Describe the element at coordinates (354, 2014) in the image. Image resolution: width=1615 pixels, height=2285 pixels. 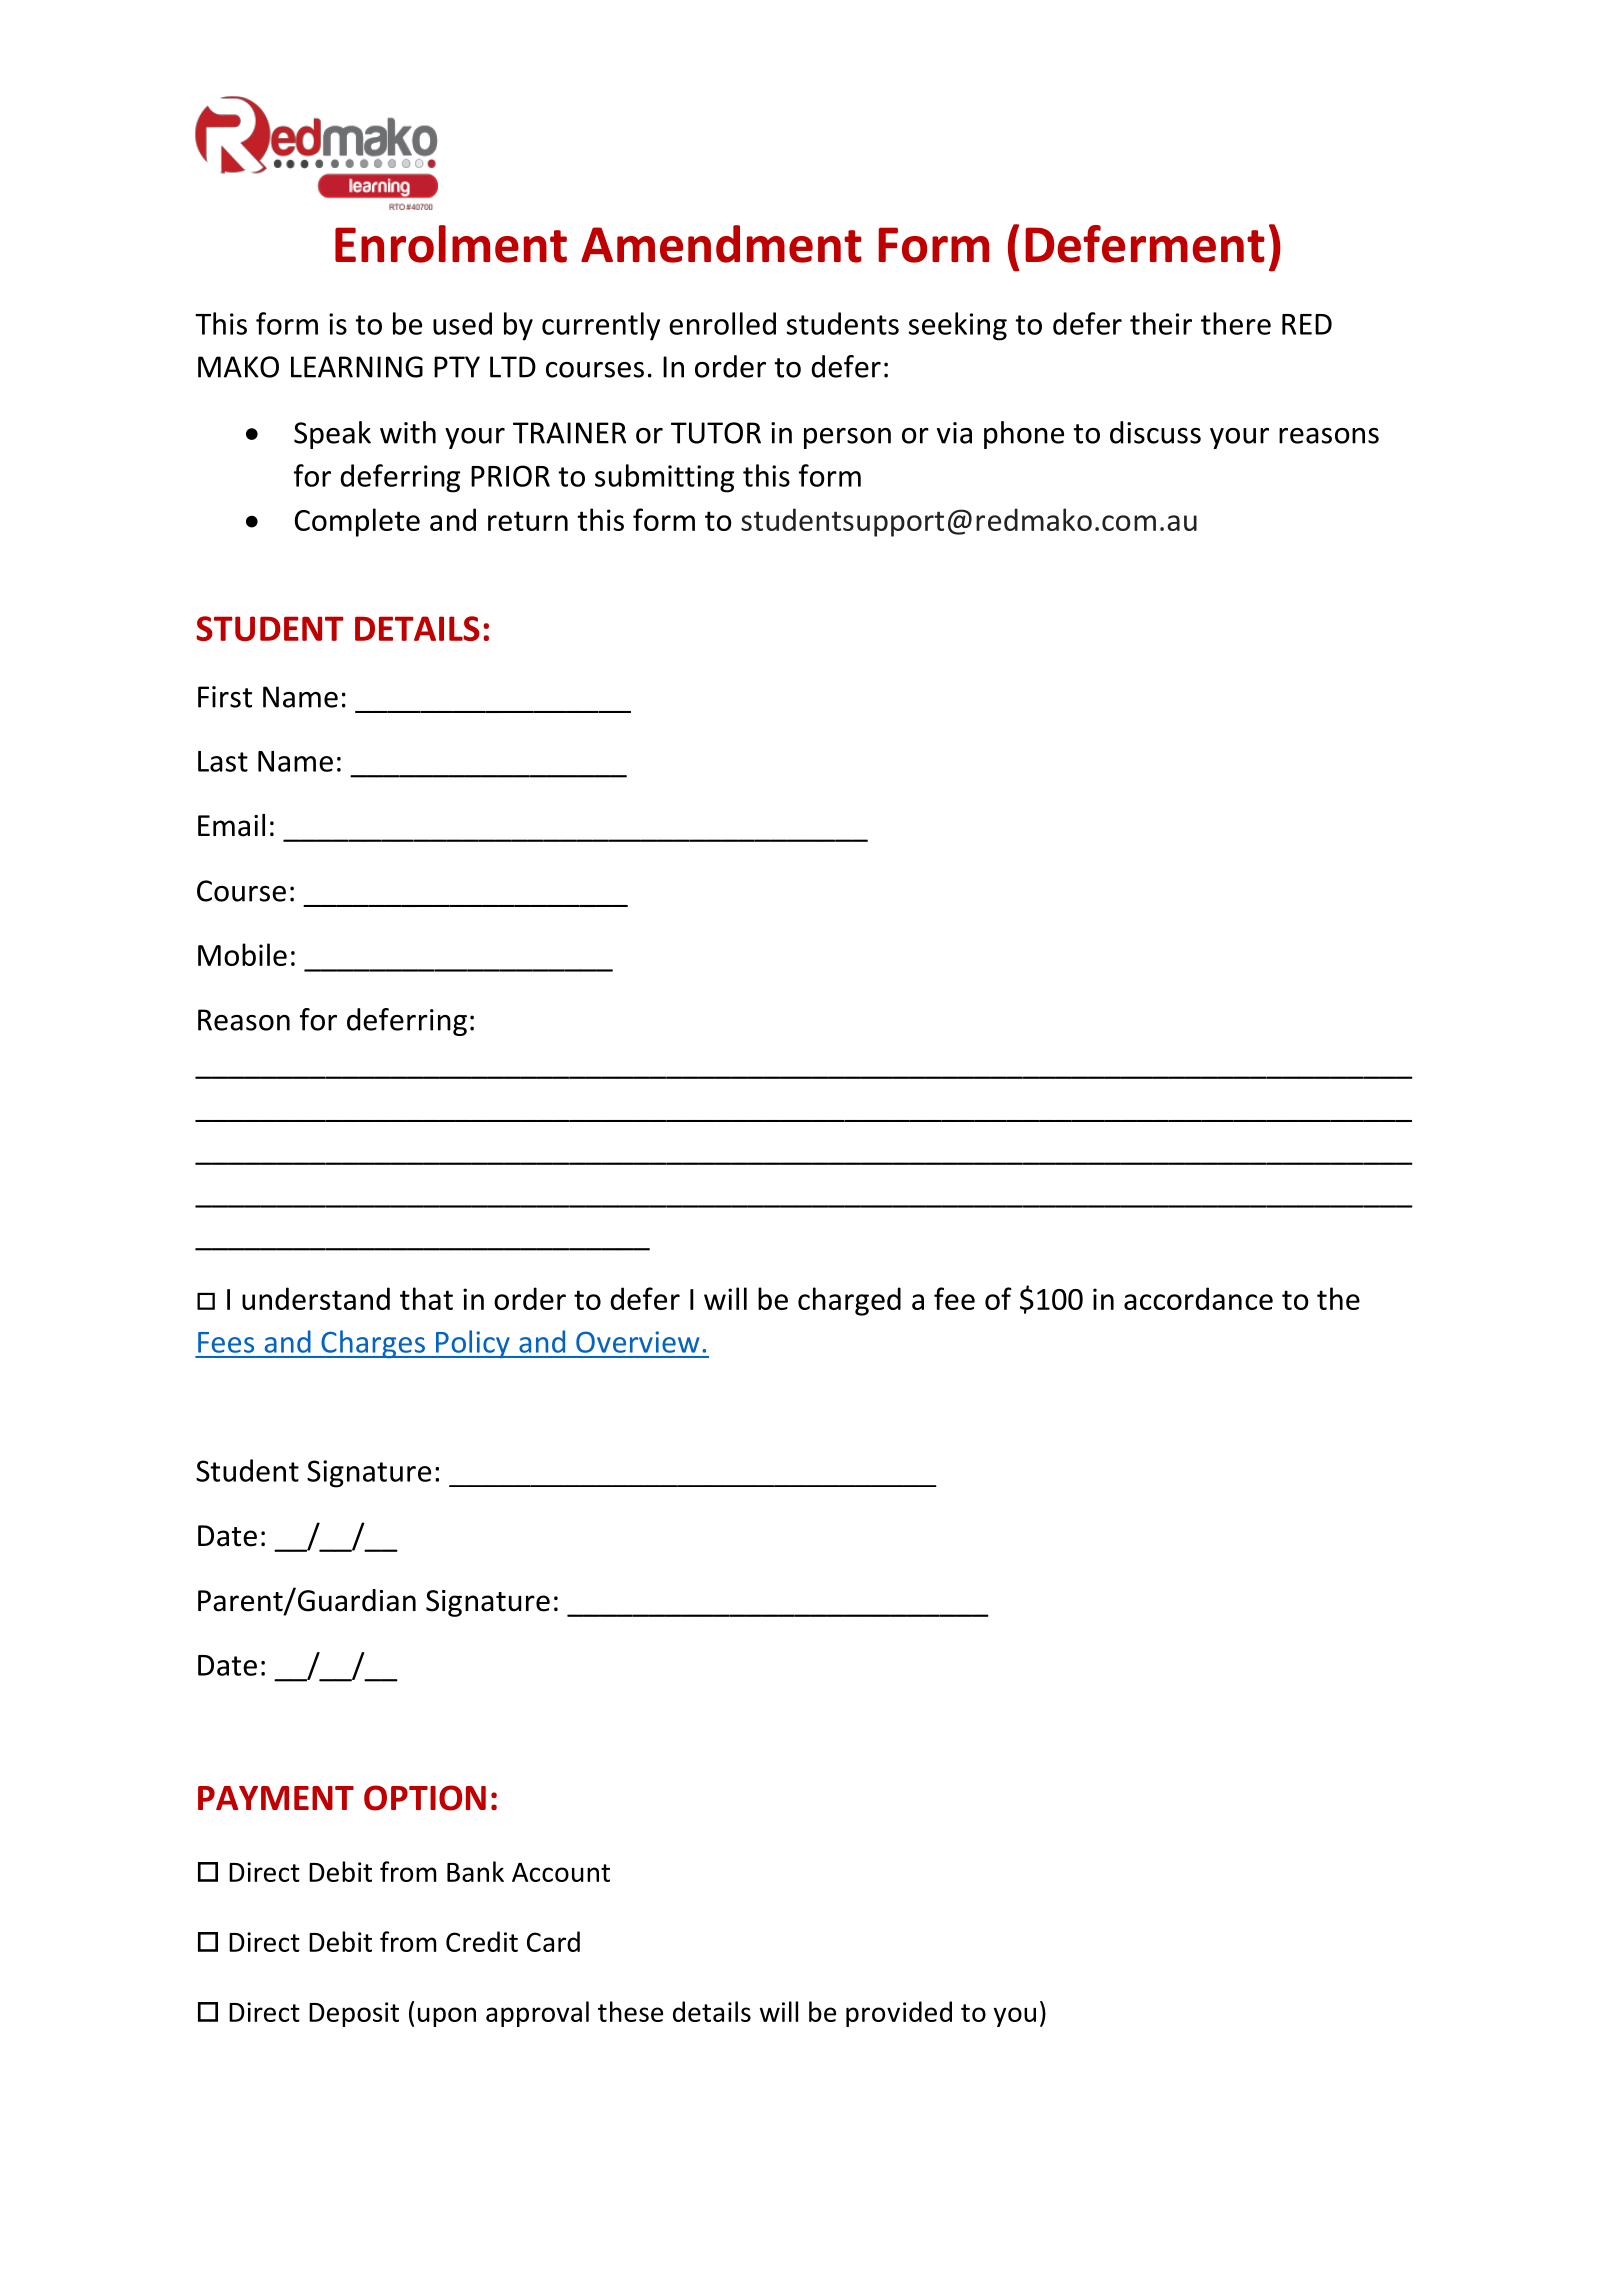
I see `Deposit` at that location.
